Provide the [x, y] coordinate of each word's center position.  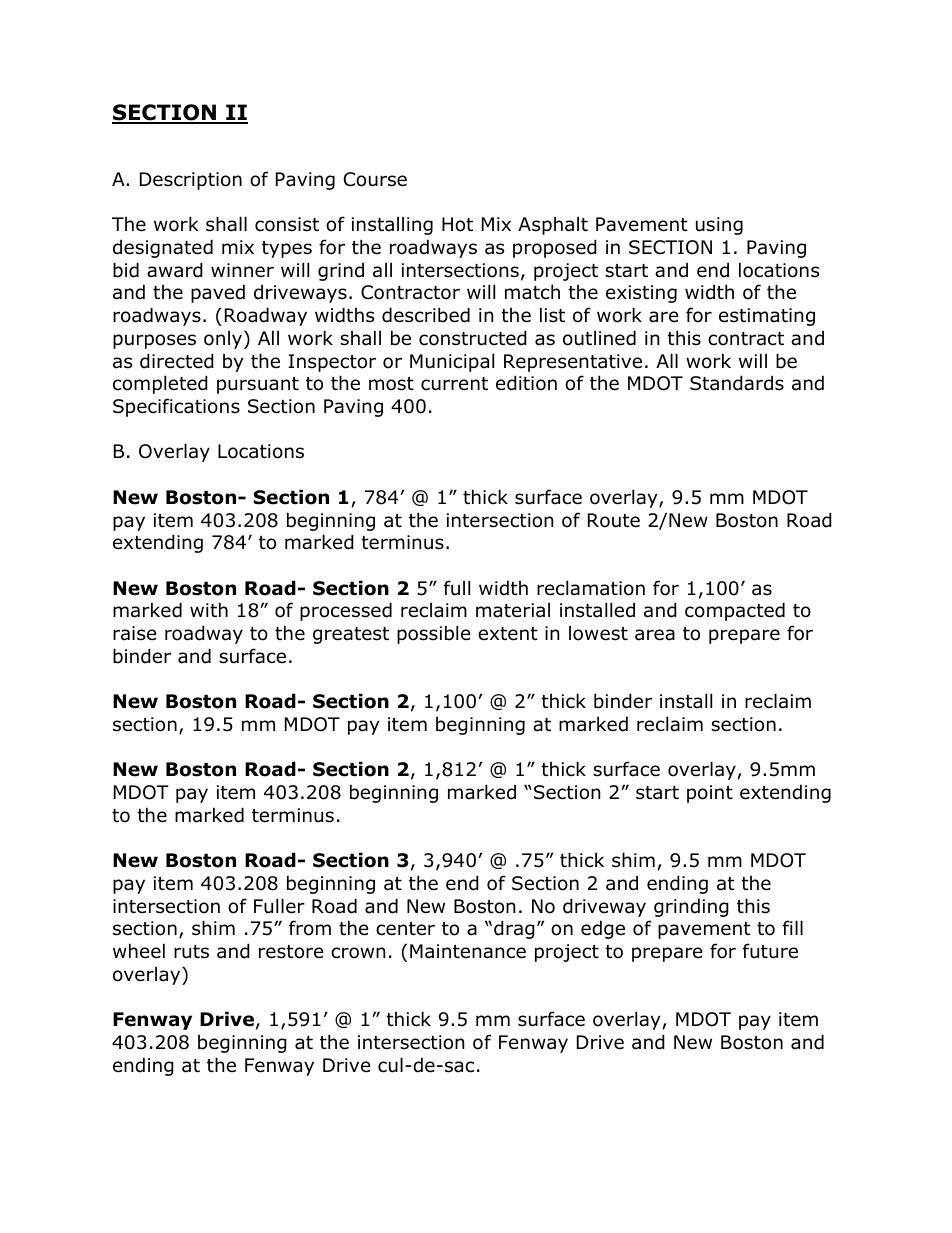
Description [191, 181]
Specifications [176, 407]
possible [434, 634]
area [655, 635]
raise [135, 633]
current [454, 384]
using [719, 226]
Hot [457, 224]
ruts [191, 952]
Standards [737, 383]
